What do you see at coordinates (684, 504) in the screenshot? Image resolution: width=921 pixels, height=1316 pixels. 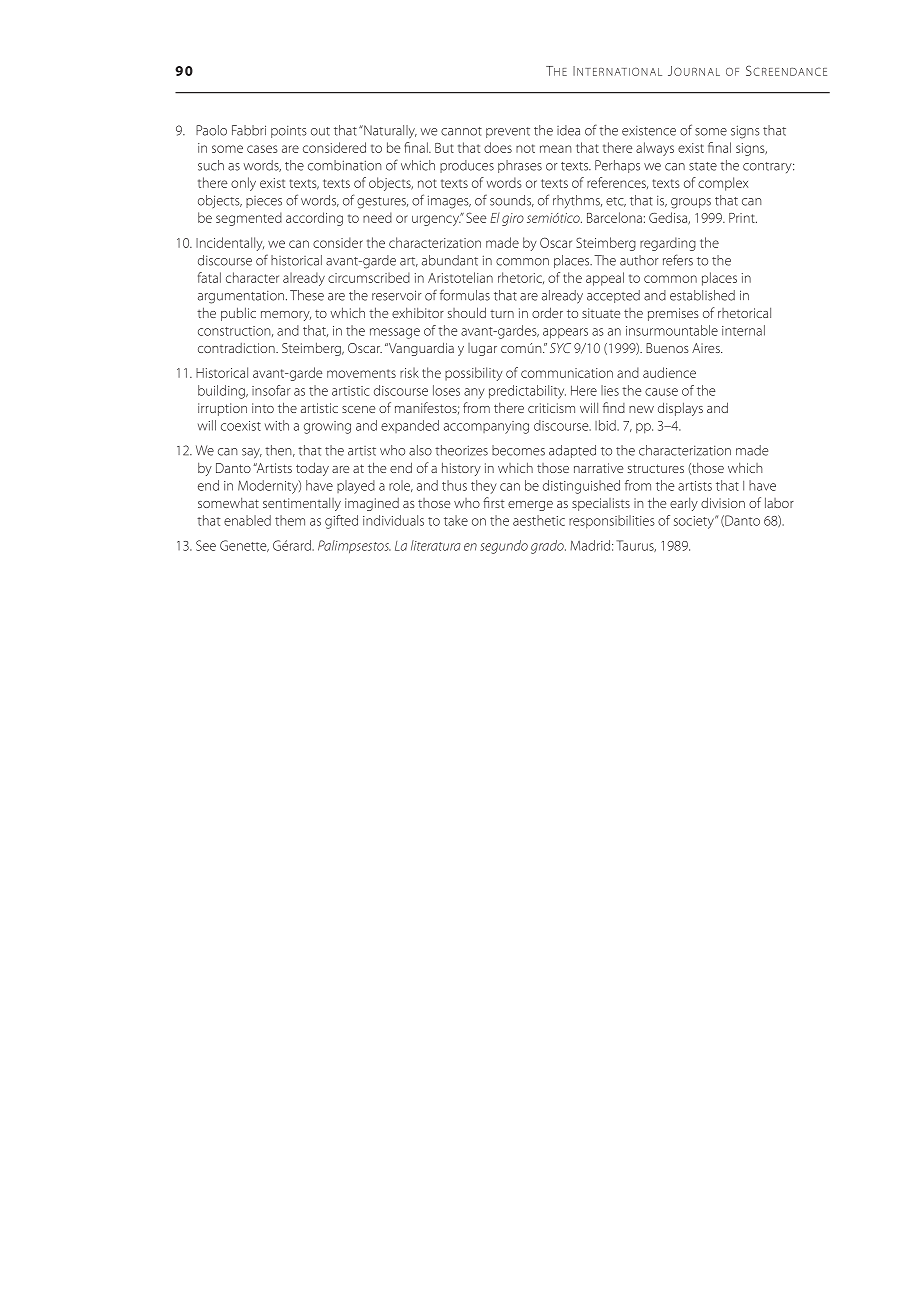 I see `early` at bounding box center [684, 504].
